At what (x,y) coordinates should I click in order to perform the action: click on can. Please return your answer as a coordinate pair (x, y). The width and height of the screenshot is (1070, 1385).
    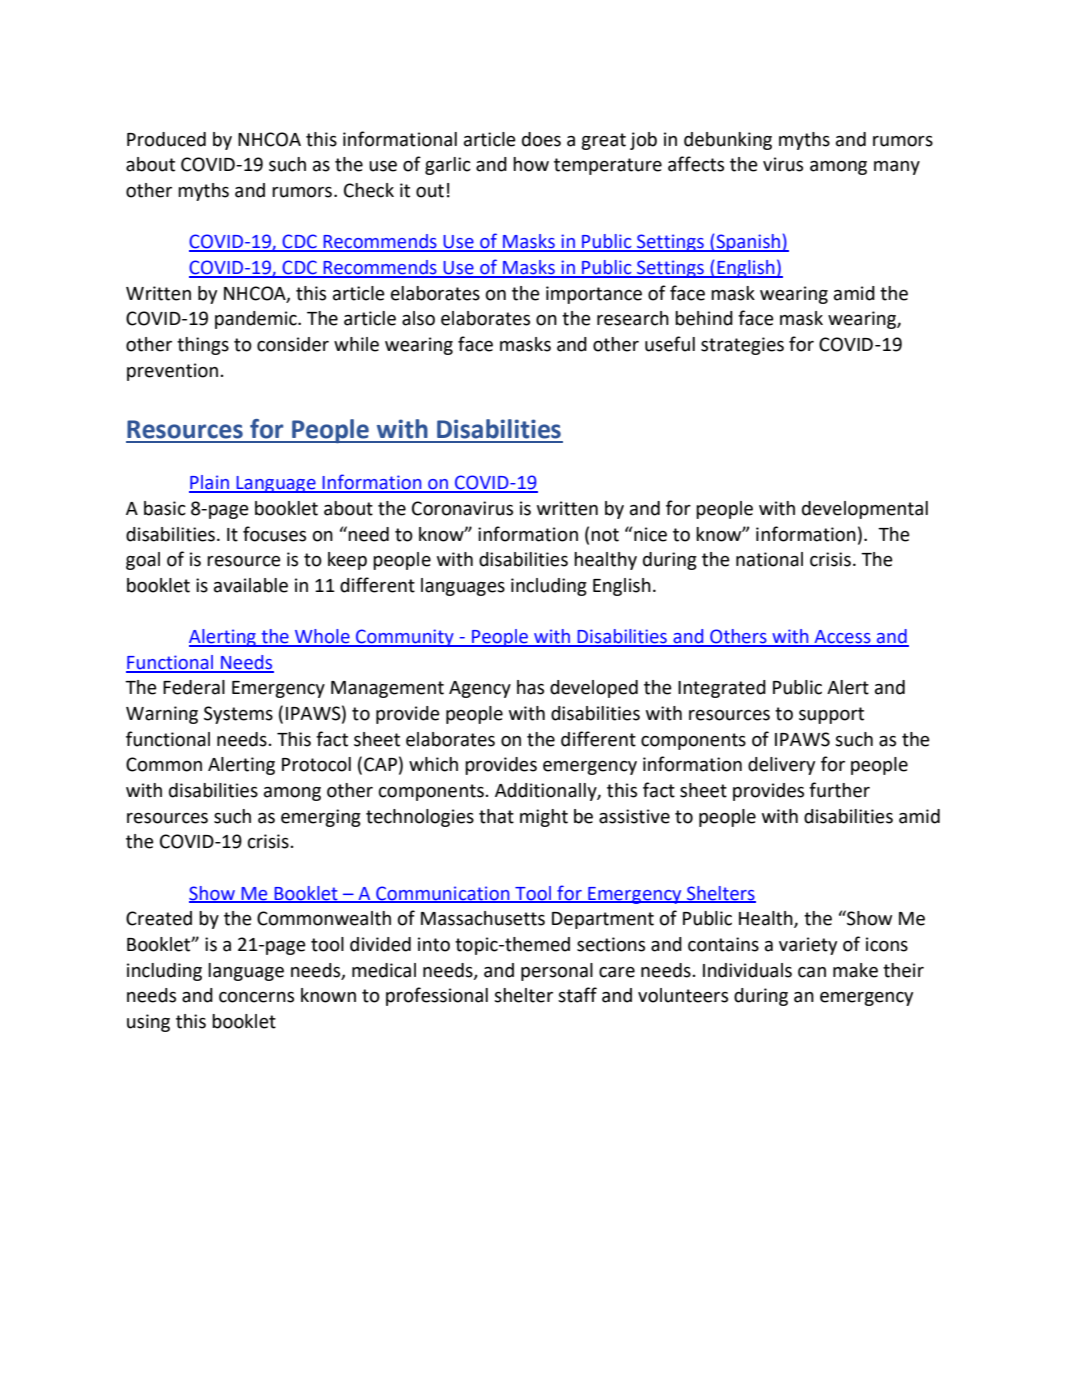
    Looking at the image, I should click on (812, 972).
